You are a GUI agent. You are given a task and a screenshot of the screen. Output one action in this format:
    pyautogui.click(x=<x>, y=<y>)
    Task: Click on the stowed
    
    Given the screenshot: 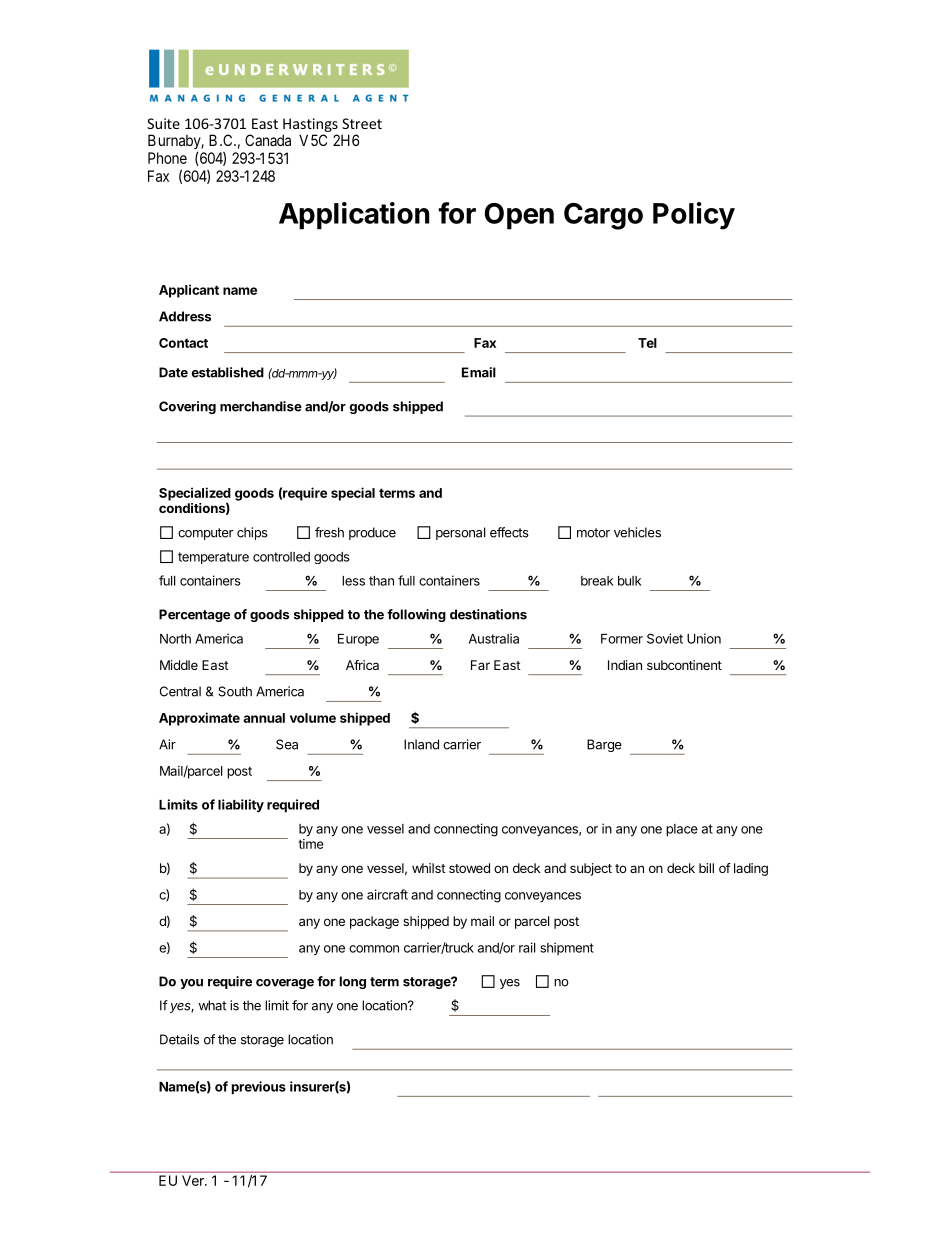 What is the action you would take?
    pyautogui.click(x=469, y=868)
